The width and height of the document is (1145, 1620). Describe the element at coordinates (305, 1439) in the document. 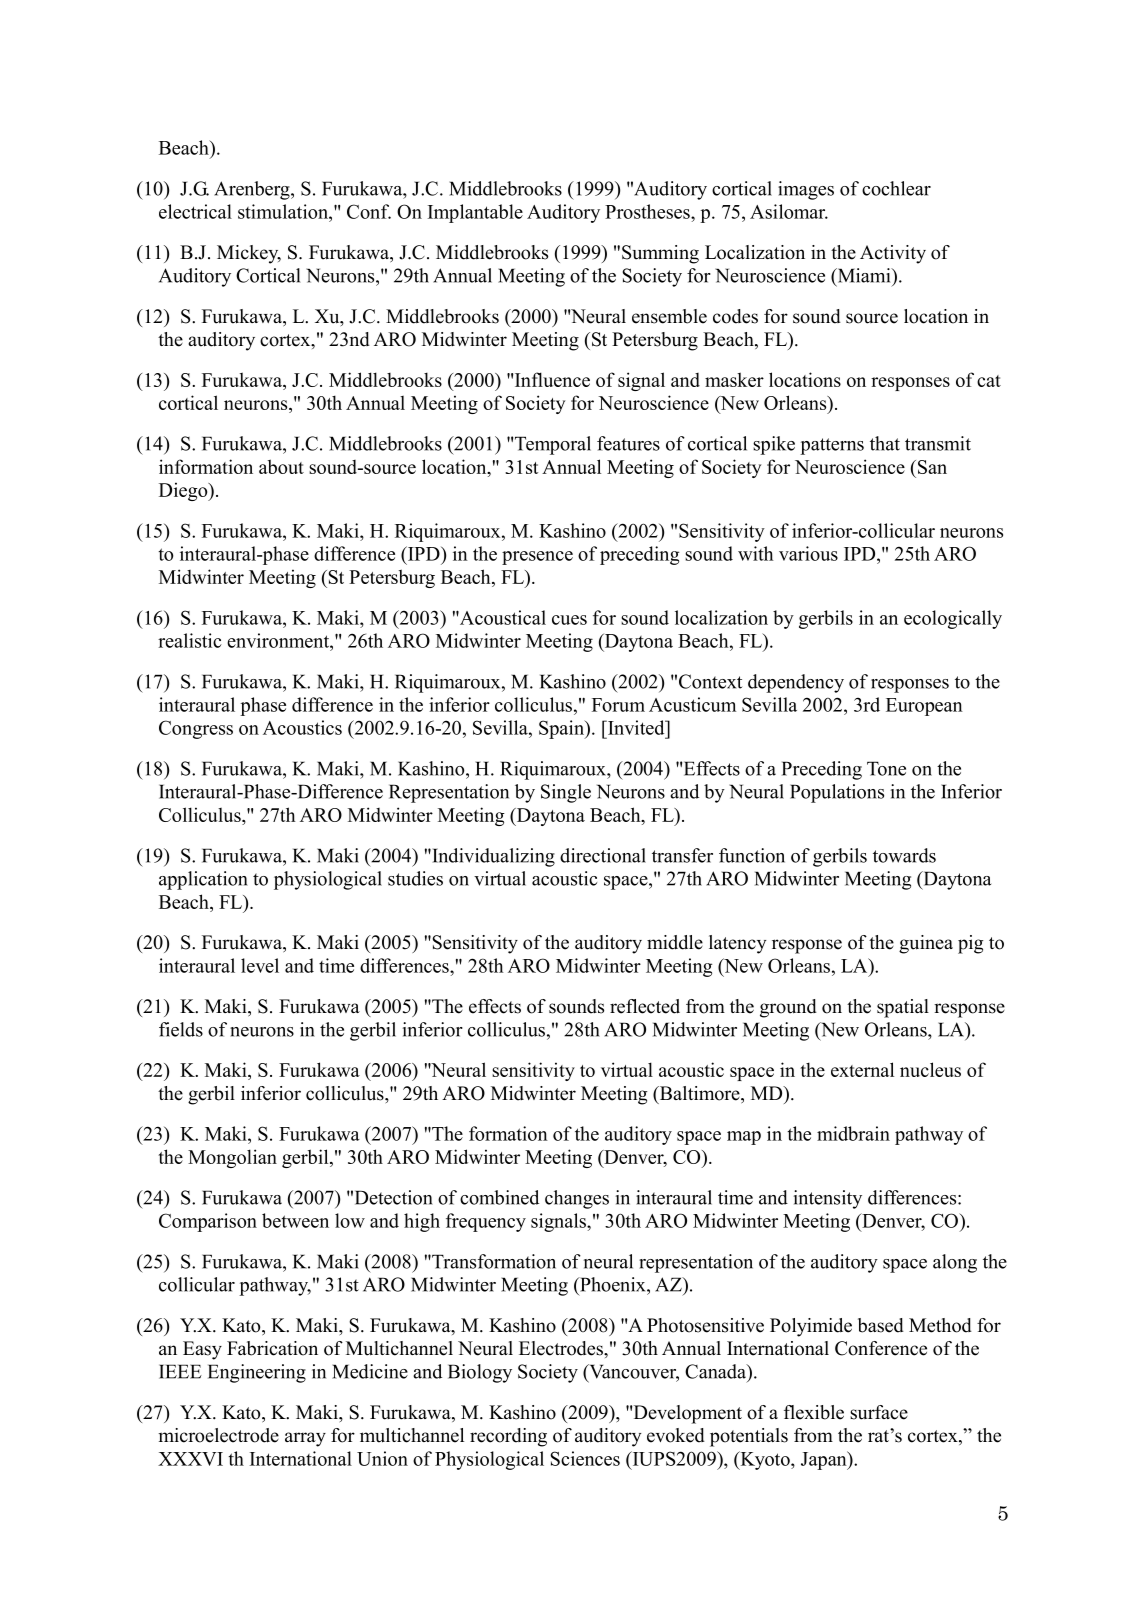

I see `array` at that location.
